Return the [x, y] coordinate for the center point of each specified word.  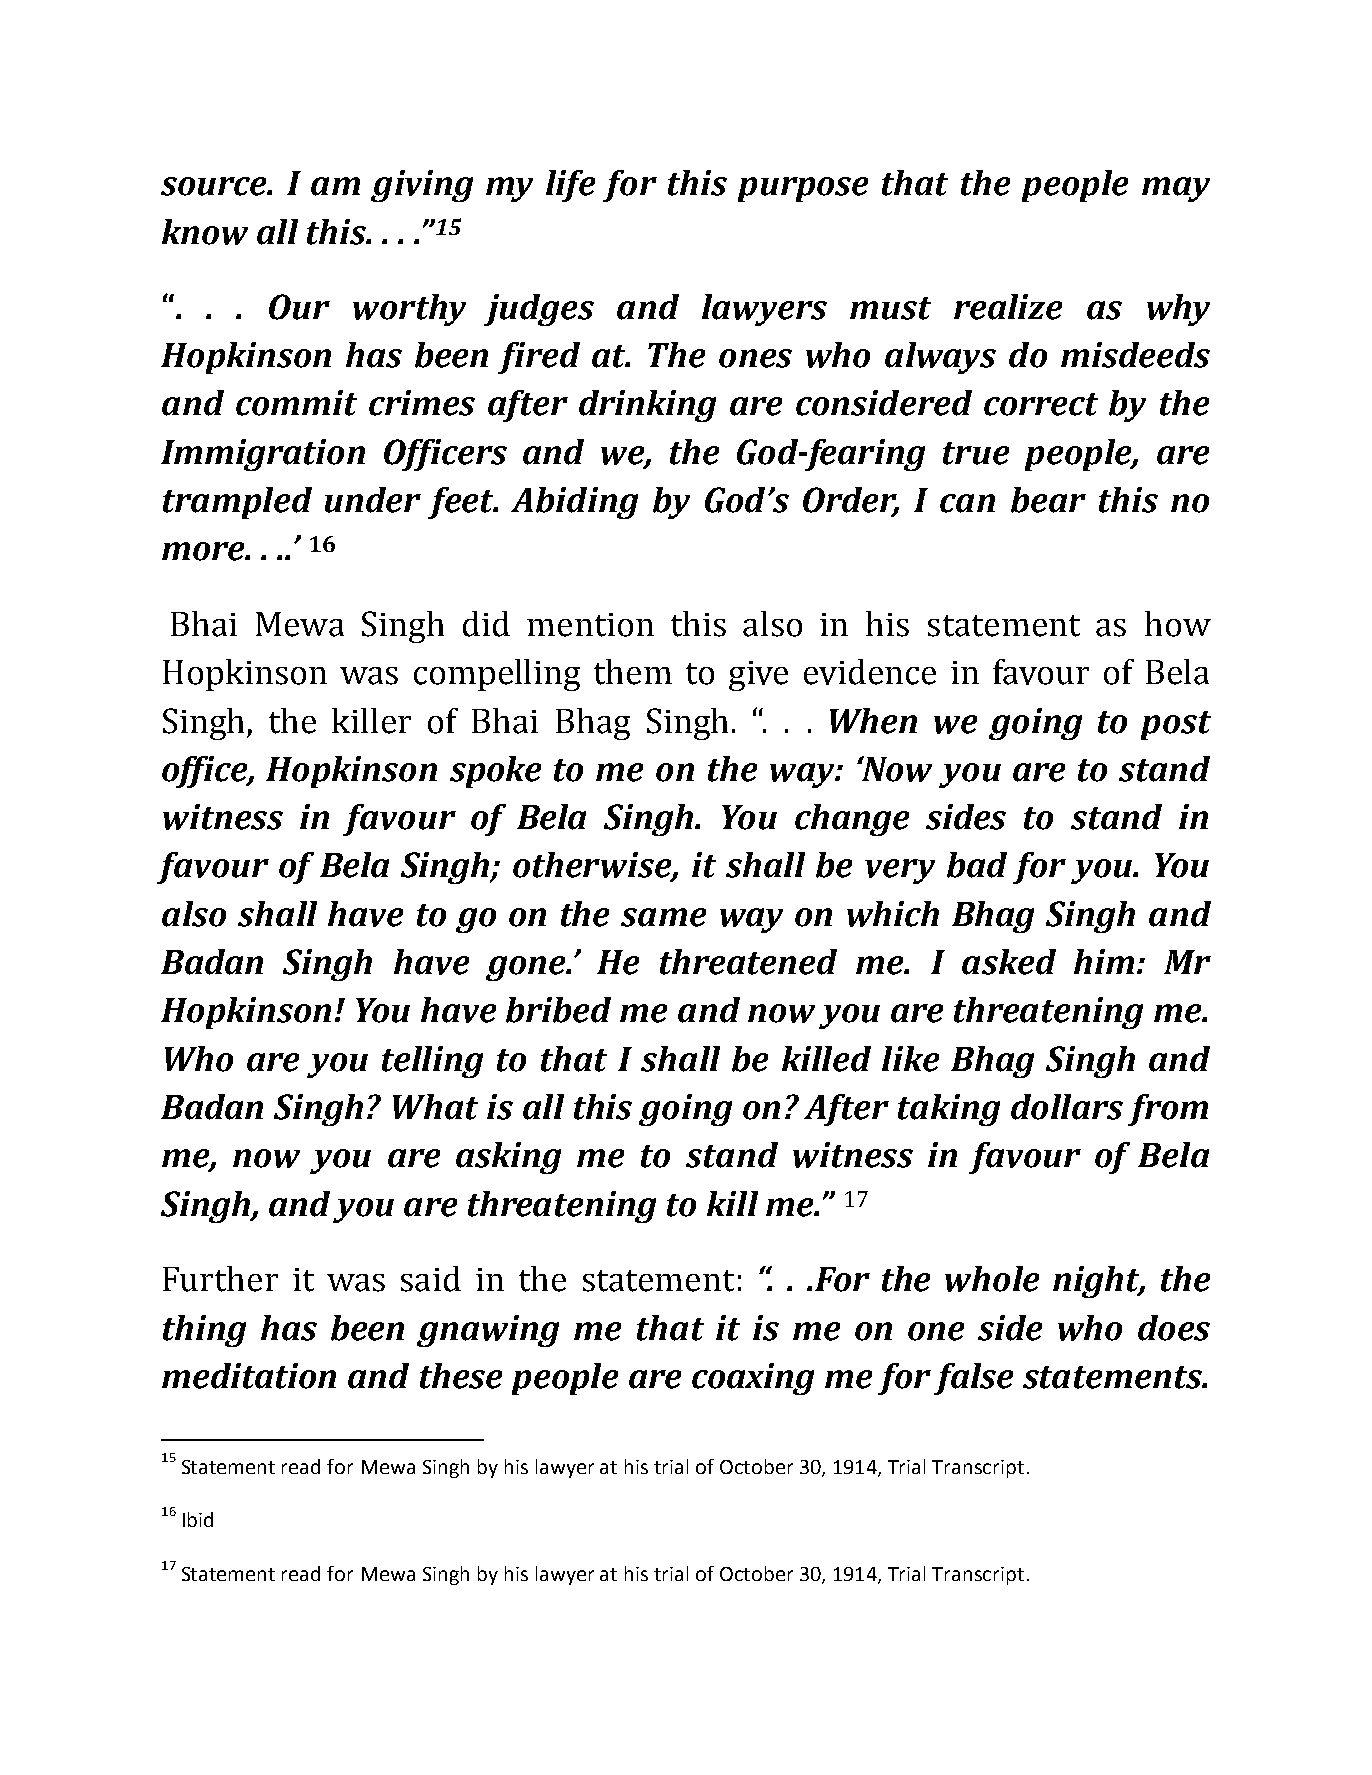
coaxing [753, 1379]
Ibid [198, 1519]
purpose [803, 189]
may [1176, 189]
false [973, 1379]
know [205, 232]
